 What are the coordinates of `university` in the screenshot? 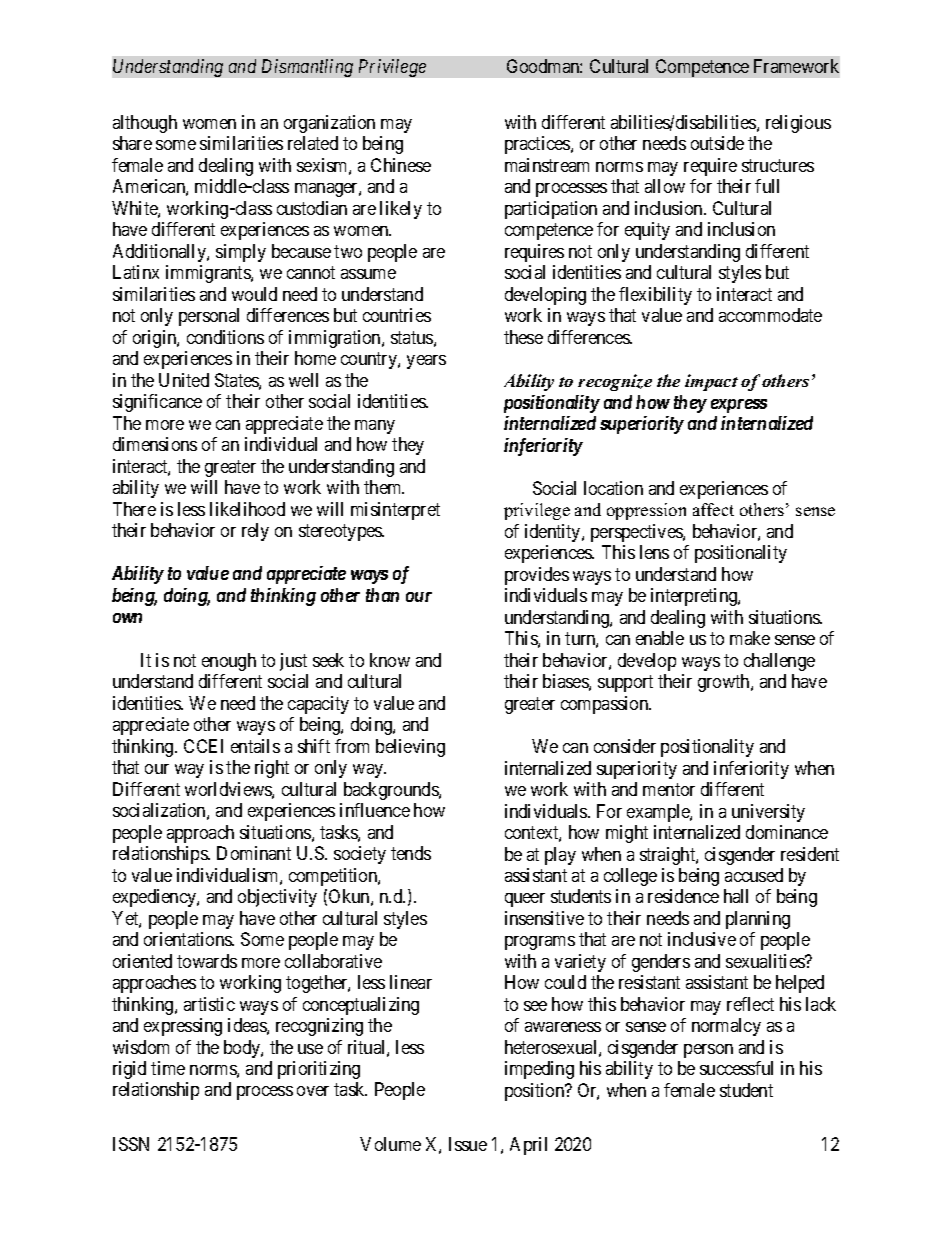 It's located at (768, 813).
